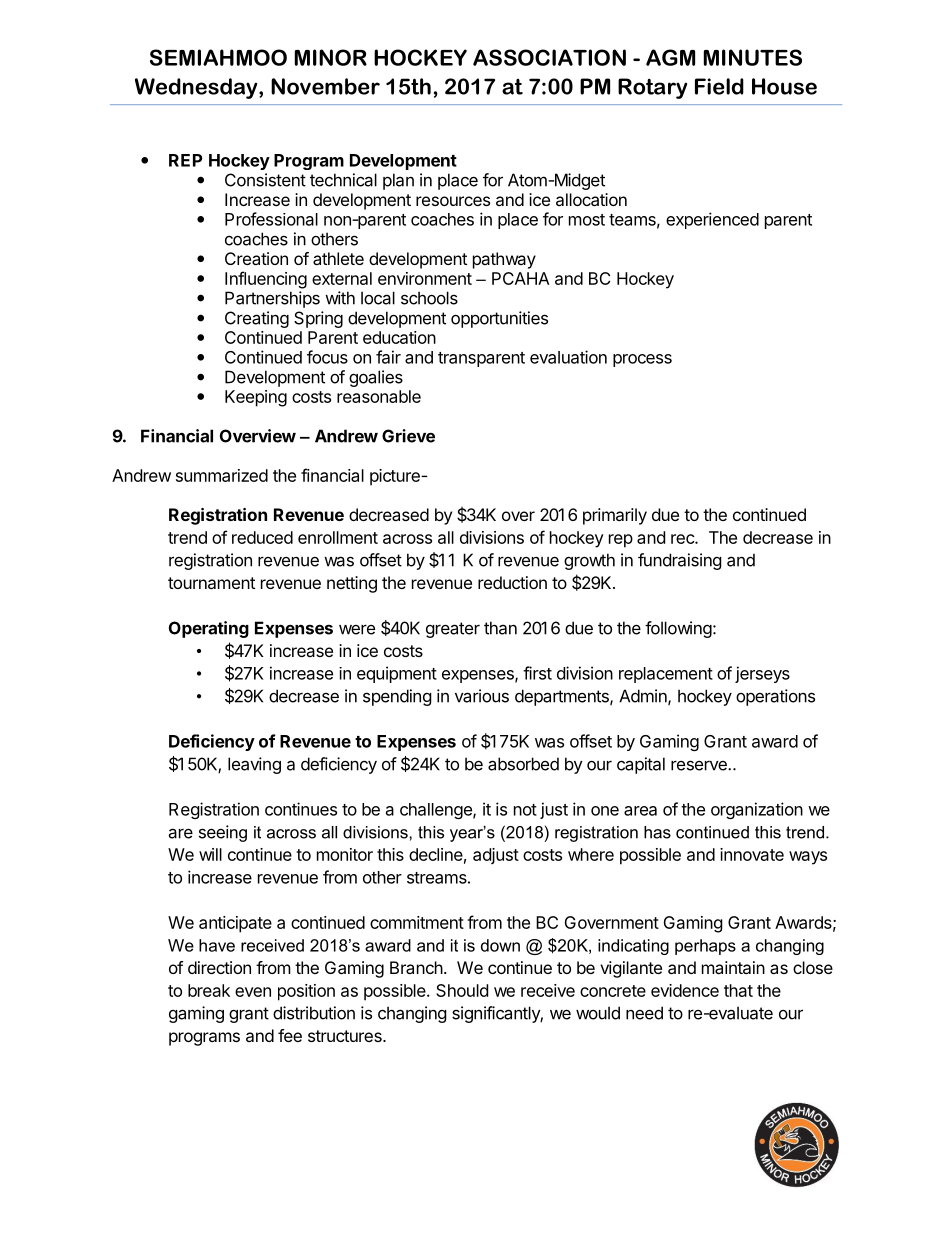 Image resolution: width=952 pixels, height=1233 pixels. Describe the element at coordinates (306, 992) in the document. I see `position` at that location.
